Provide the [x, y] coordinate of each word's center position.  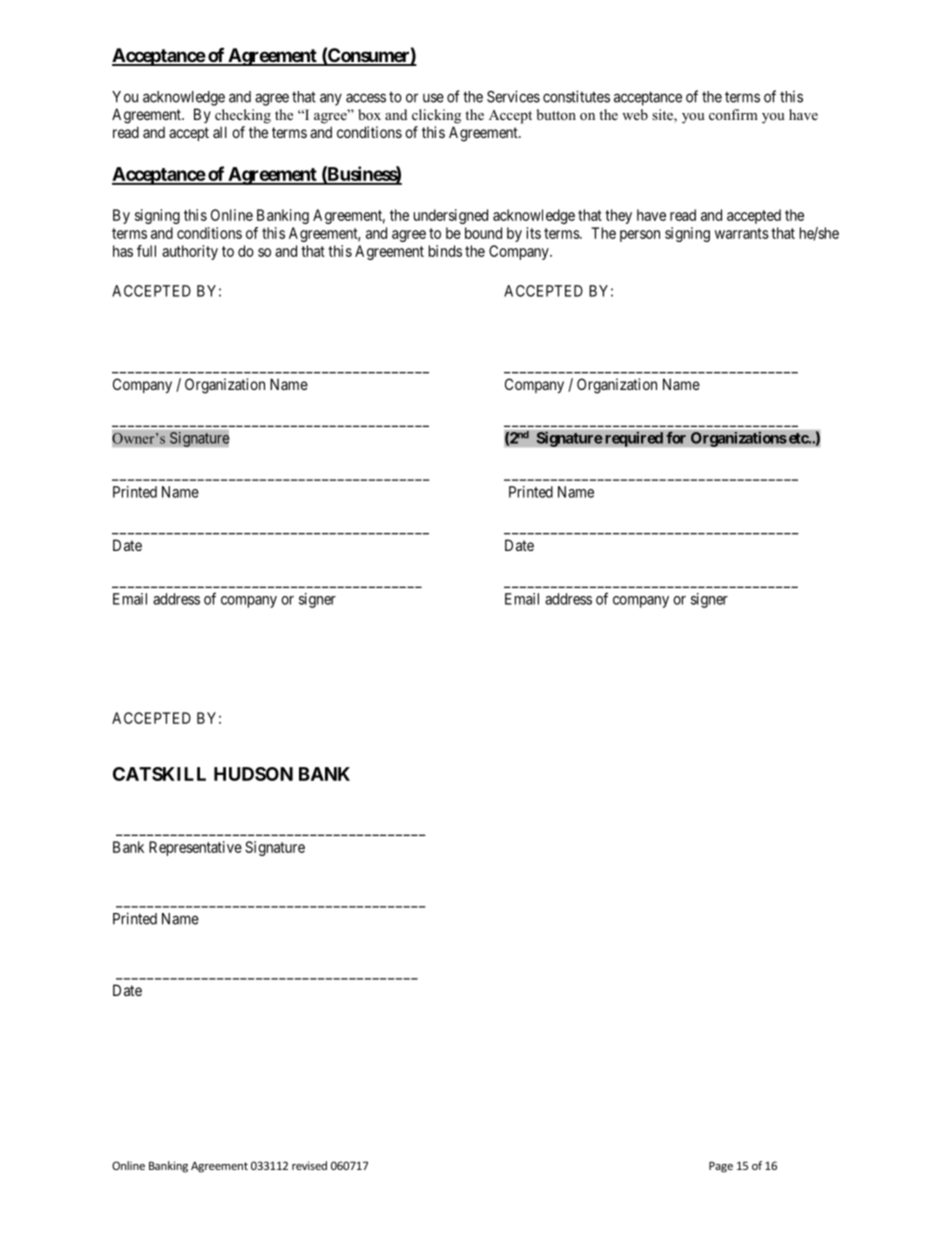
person [640, 236]
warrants [742, 233]
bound [483, 233]
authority [190, 252]
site [663, 116]
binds [445, 251]
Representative [195, 848]
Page [721, 1167]
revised [309, 1165]
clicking [436, 116]
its [533, 233]
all [220, 132]
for [676, 437]
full [146, 251]
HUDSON [253, 774]
